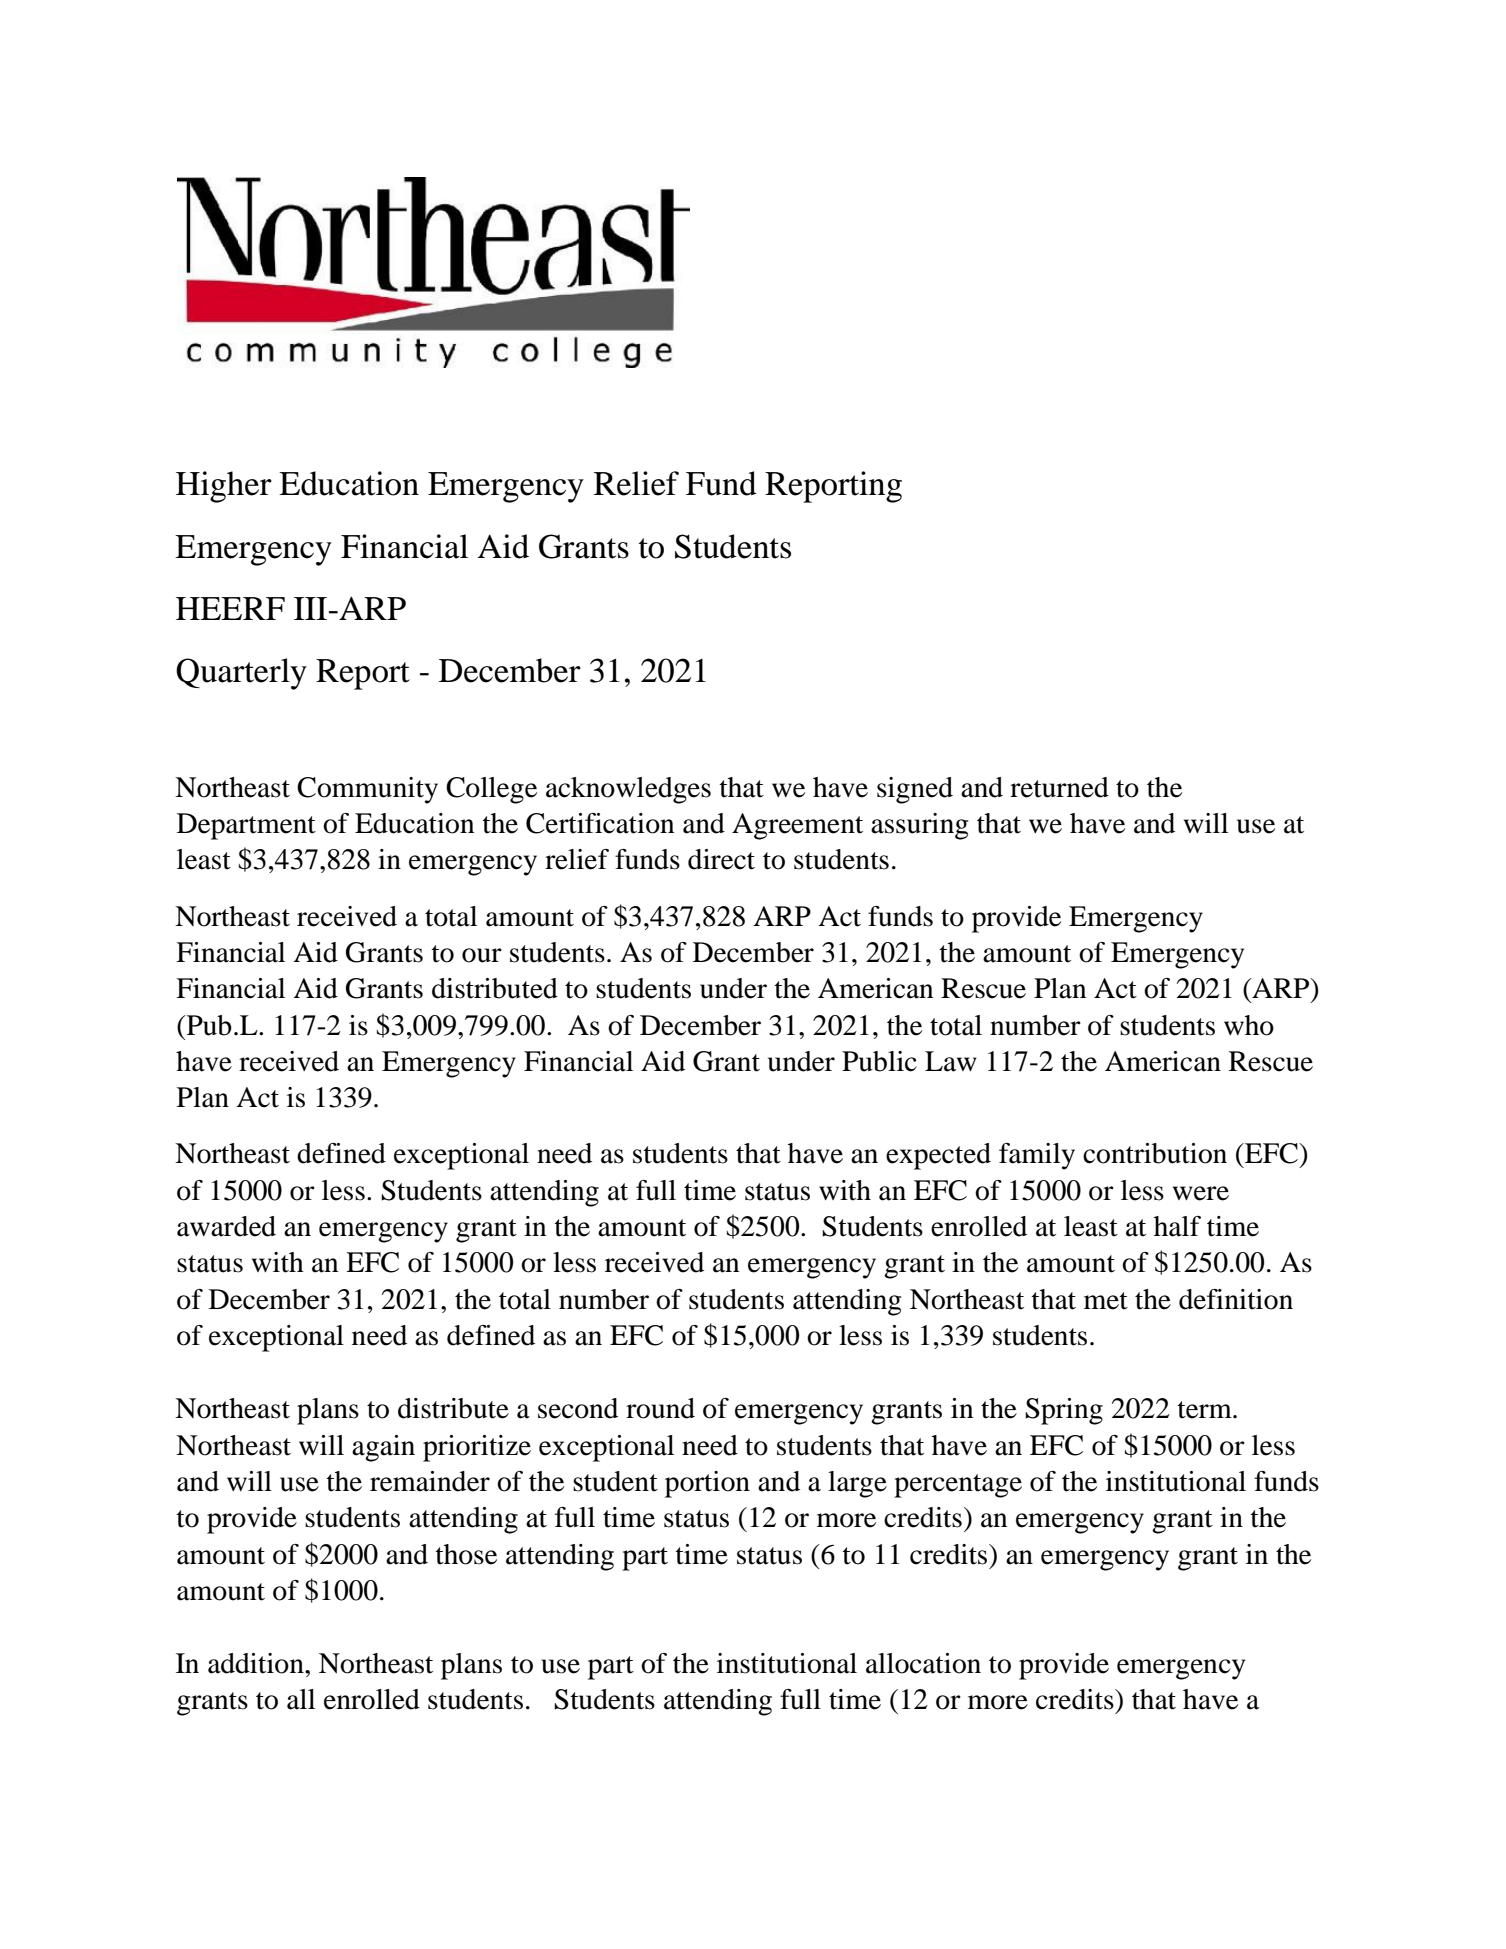 The width and height of the screenshot is (1506, 1949). What do you see at coordinates (1155, 1153) in the screenshot?
I see `contribution` at bounding box center [1155, 1153].
